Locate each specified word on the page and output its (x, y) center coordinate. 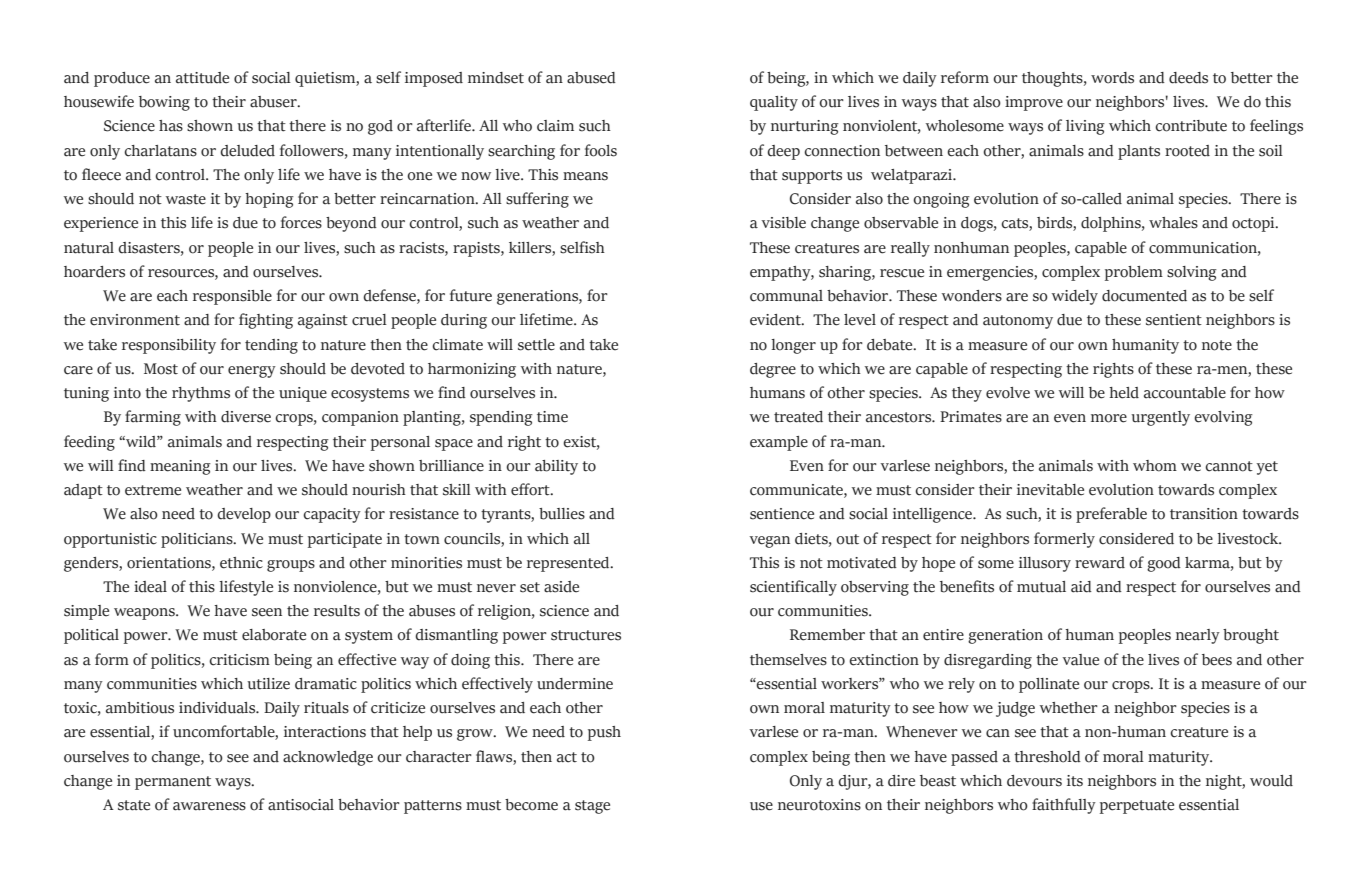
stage (592, 807)
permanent (173, 783)
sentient (1174, 320)
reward (1100, 563)
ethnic (241, 563)
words (1112, 78)
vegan (770, 542)
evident (776, 320)
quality (774, 103)
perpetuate (1137, 807)
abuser (274, 102)
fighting (266, 321)
